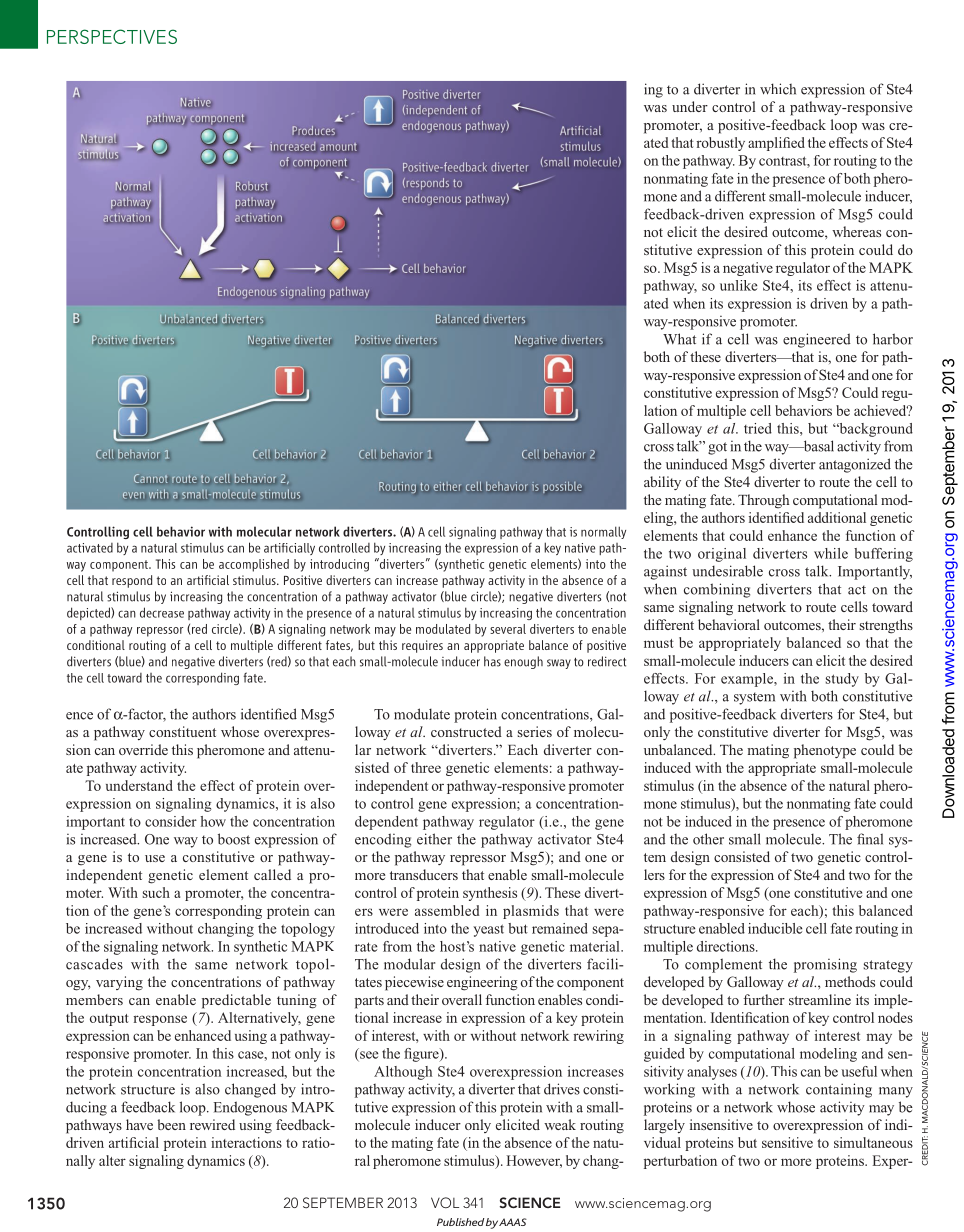 The height and width of the page is (1232, 964). I want to click on been, so click(171, 1124).
